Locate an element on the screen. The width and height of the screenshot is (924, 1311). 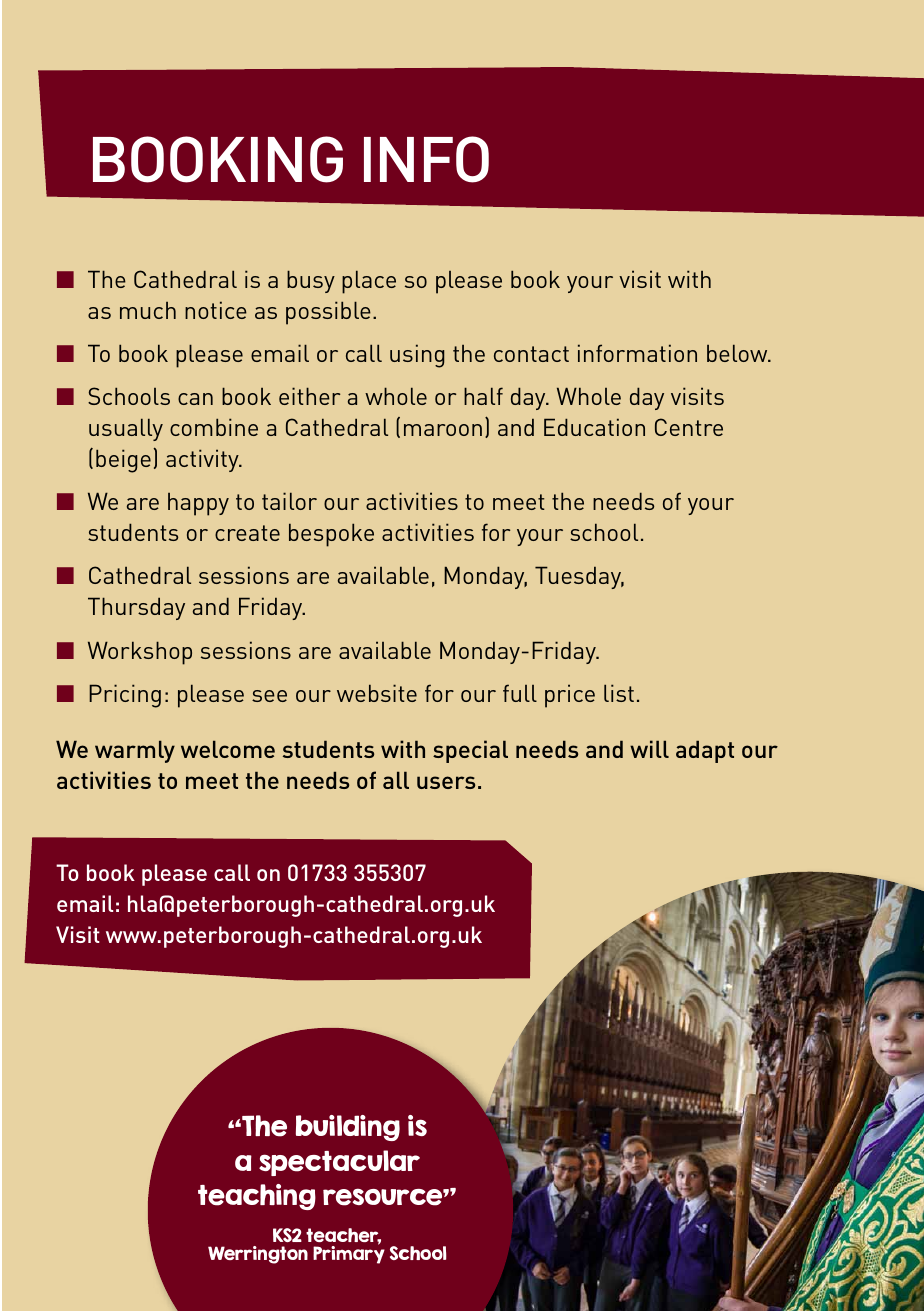
will is located at coordinates (649, 749).
